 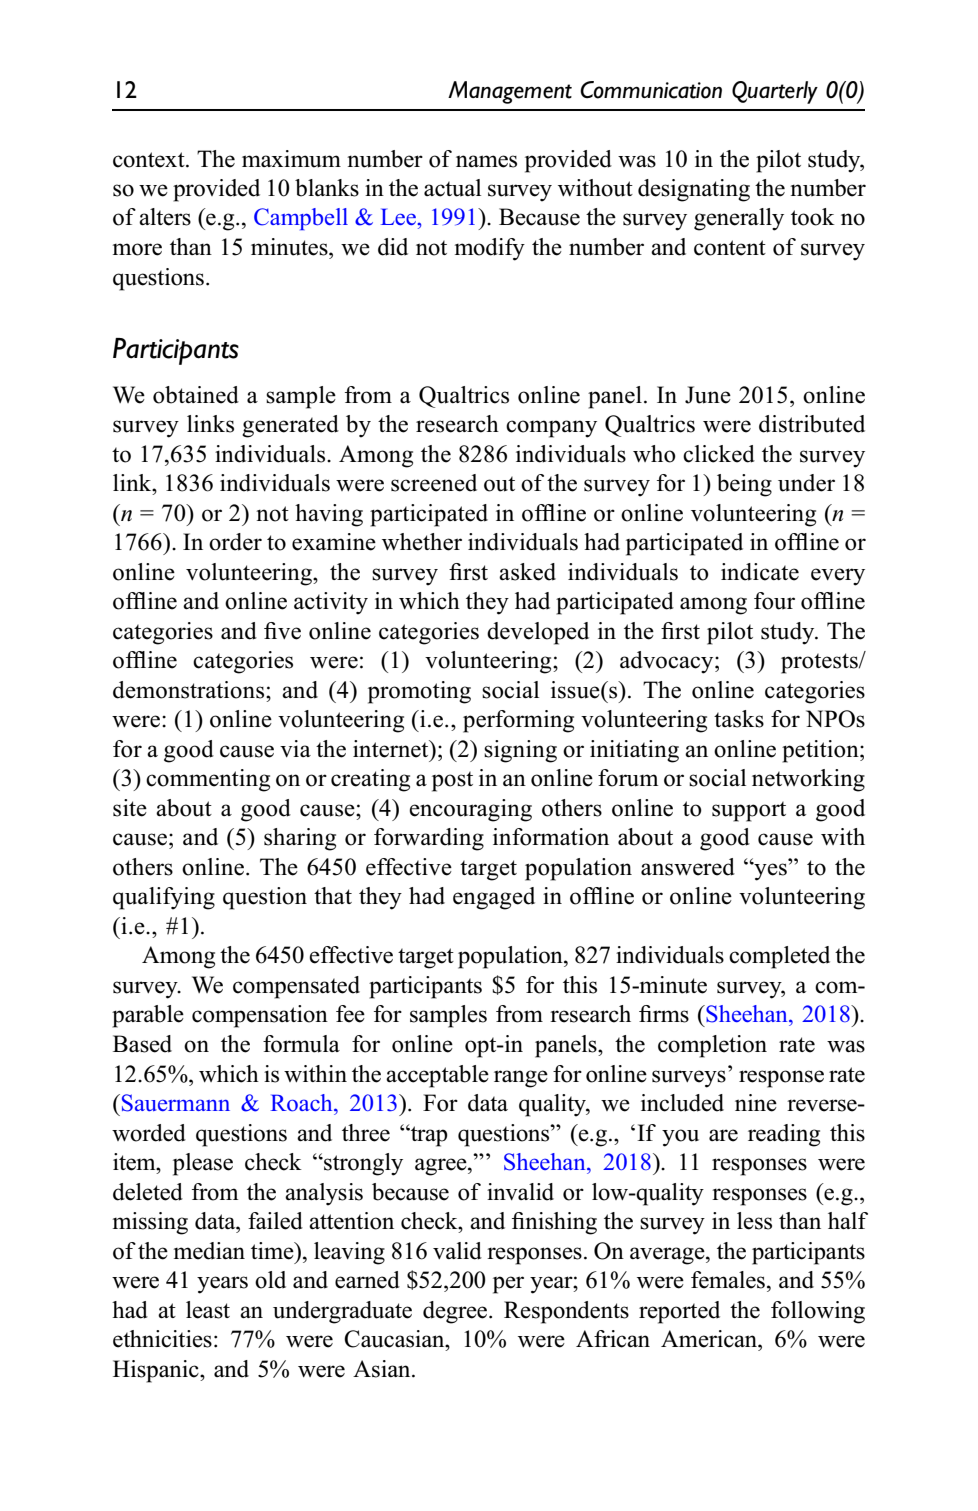 What do you see at coordinates (518, 721) in the document?
I see `performing` at bounding box center [518, 721].
